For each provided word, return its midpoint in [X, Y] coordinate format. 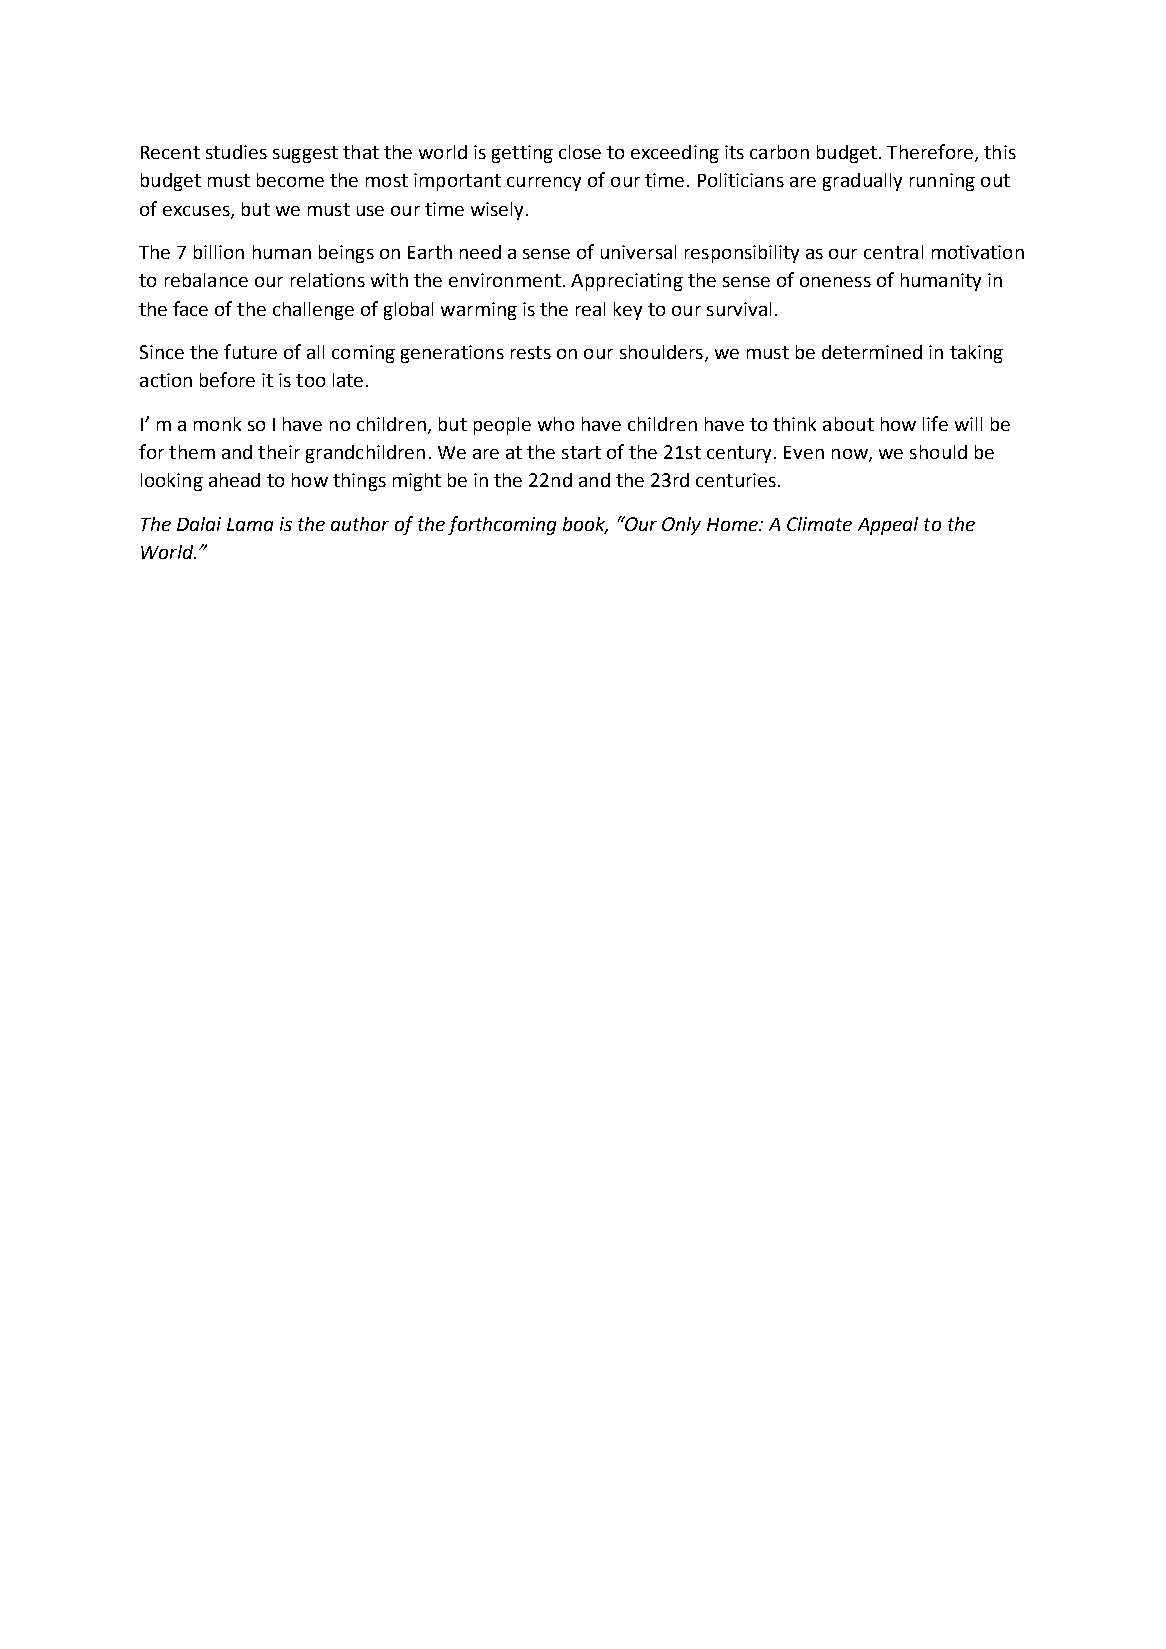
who [556, 424]
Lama [250, 524]
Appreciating [627, 282]
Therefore [930, 151]
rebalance [206, 280]
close [580, 152]
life [935, 423]
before [227, 379]
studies [236, 152]
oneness [835, 282]
